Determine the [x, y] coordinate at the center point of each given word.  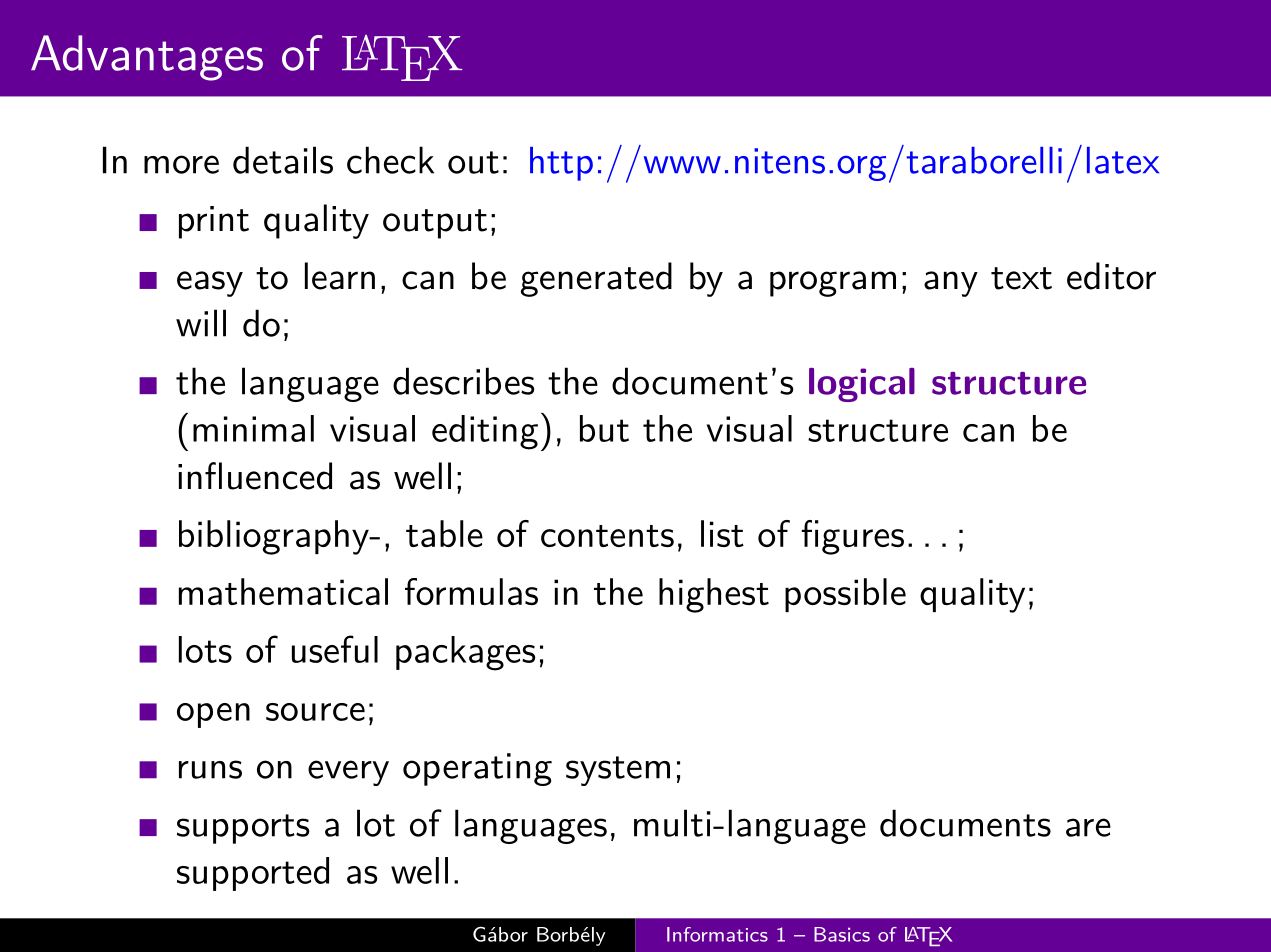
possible [845, 595]
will [201, 323]
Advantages [147, 58]
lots [205, 649]
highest [714, 595]
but [604, 428]
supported [253, 874]
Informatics [717, 934]
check [390, 160]
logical [862, 385]
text [1021, 278]
